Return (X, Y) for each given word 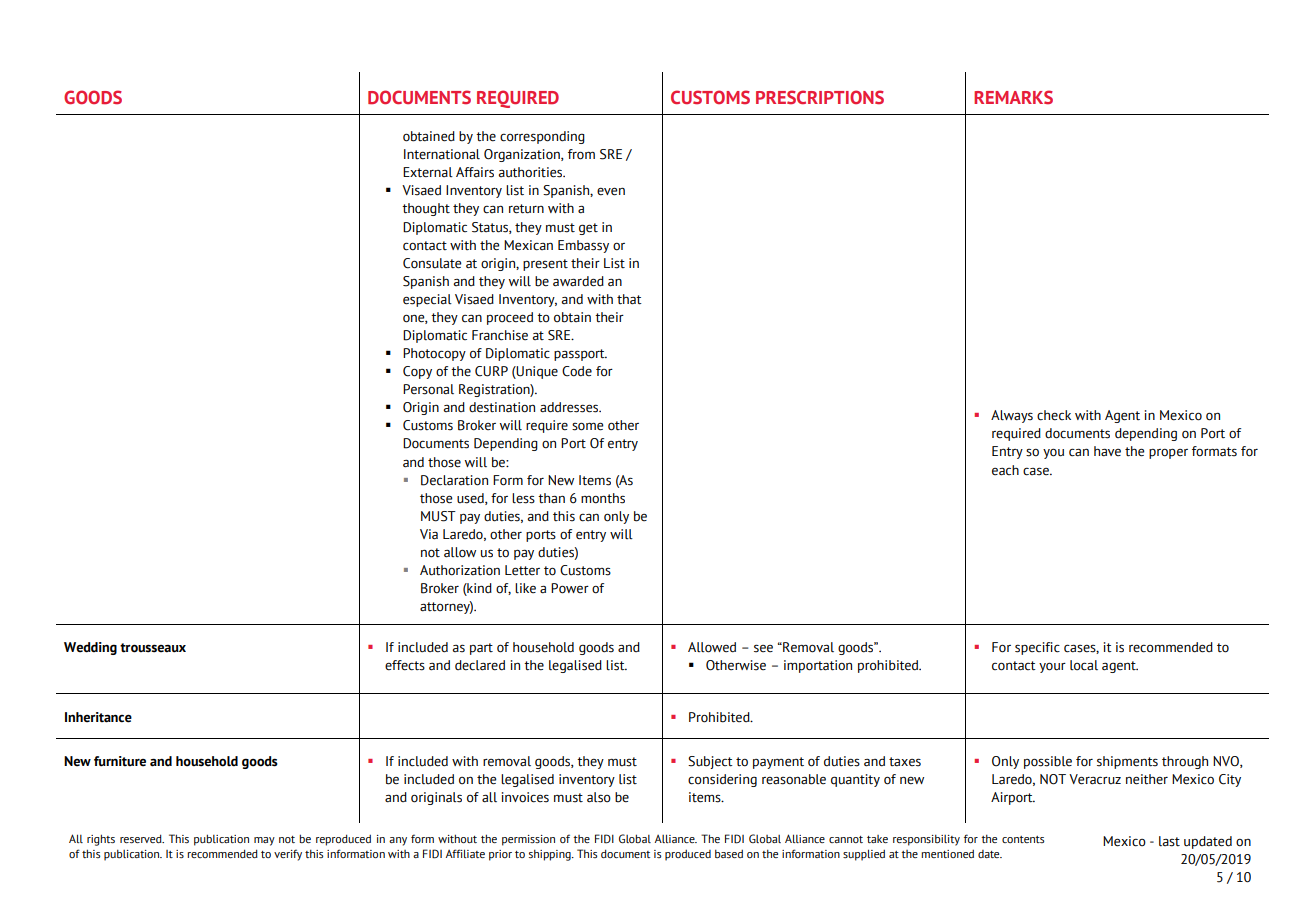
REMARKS (1013, 97)
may (264, 841)
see (763, 648)
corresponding (542, 137)
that (629, 299)
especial (427, 300)
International (442, 154)
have (1107, 451)
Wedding (90, 648)
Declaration (454, 480)
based (729, 854)
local (1084, 665)
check (1054, 415)
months (603, 498)
